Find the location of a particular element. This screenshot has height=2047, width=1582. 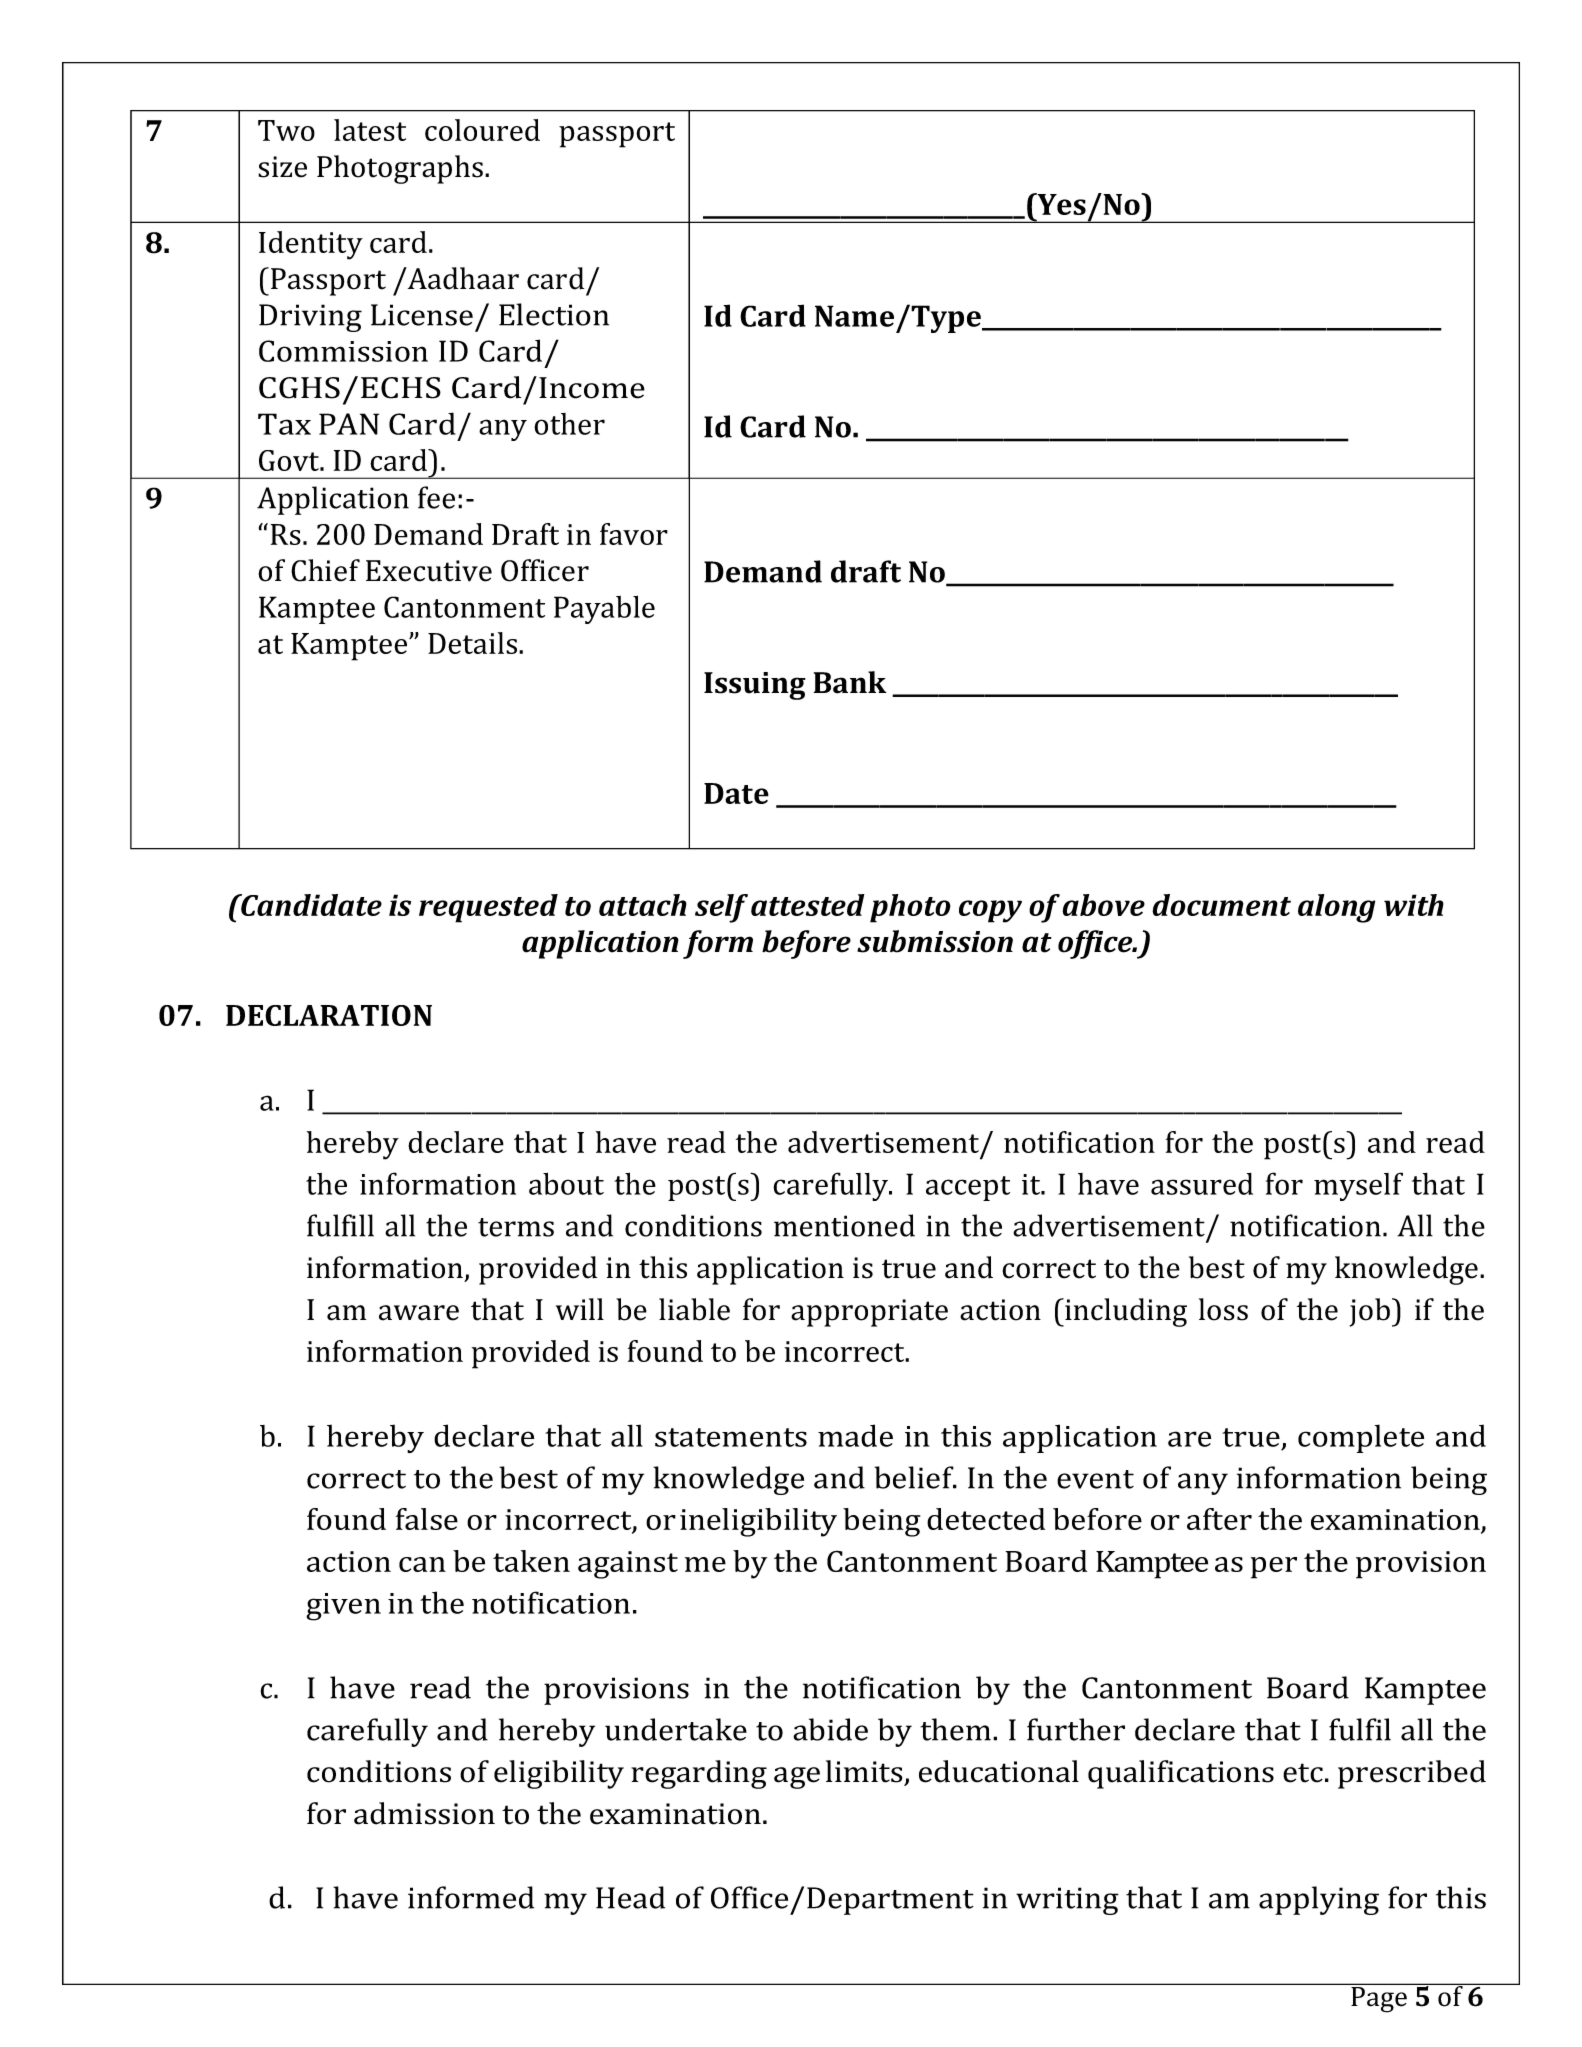

submission is located at coordinates (935, 941).
